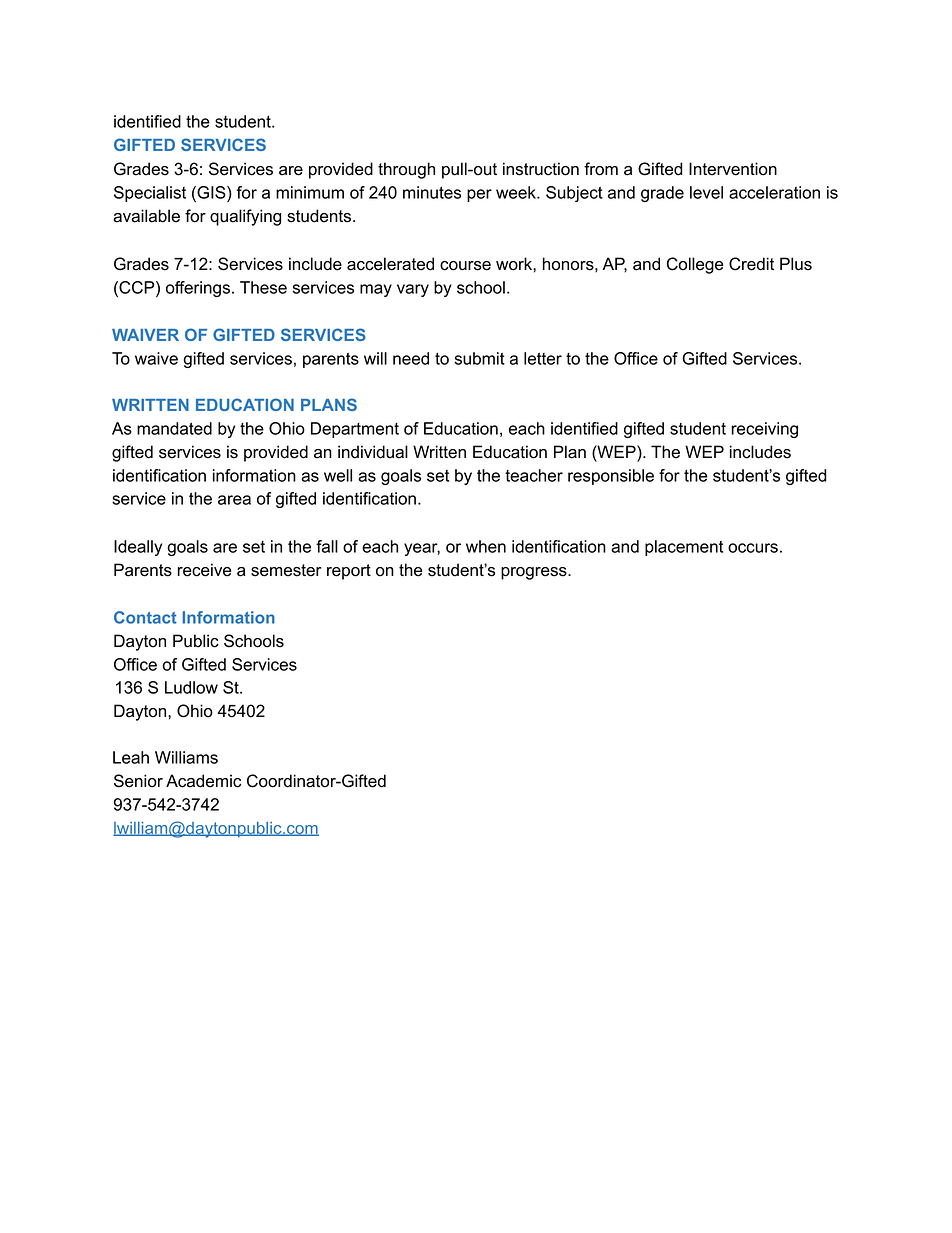 The image size is (952, 1233). Describe the element at coordinates (753, 548) in the screenshot. I see `occurs` at that location.
